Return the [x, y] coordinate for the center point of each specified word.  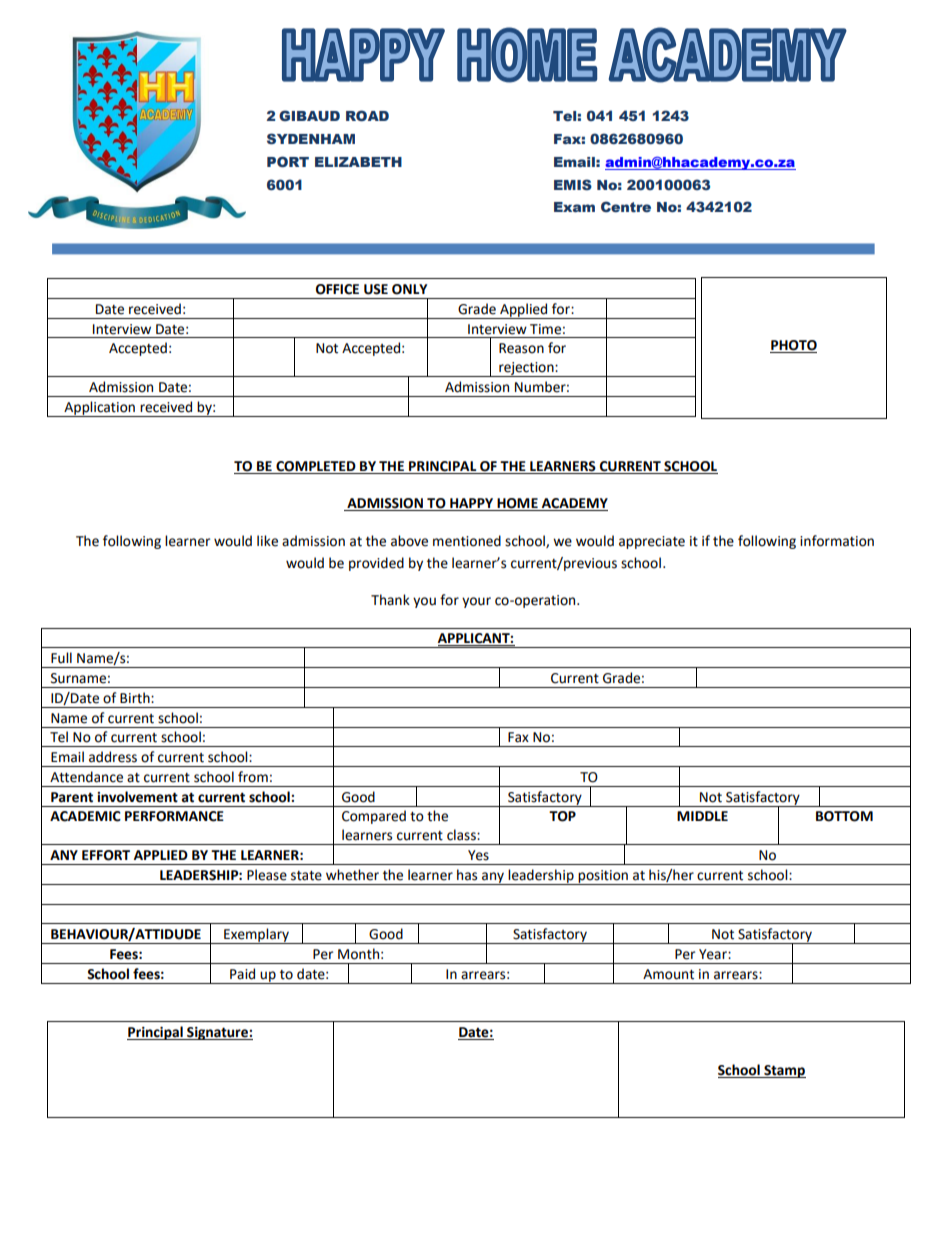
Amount [668, 974]
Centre [626, 206]
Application [99, 409]
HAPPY [472, 504]
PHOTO [793, 346]
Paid [242, 974]
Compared [374, 817]
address [113, 757]
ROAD [367, 115]
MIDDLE [702, 816]
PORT [288, 161]
